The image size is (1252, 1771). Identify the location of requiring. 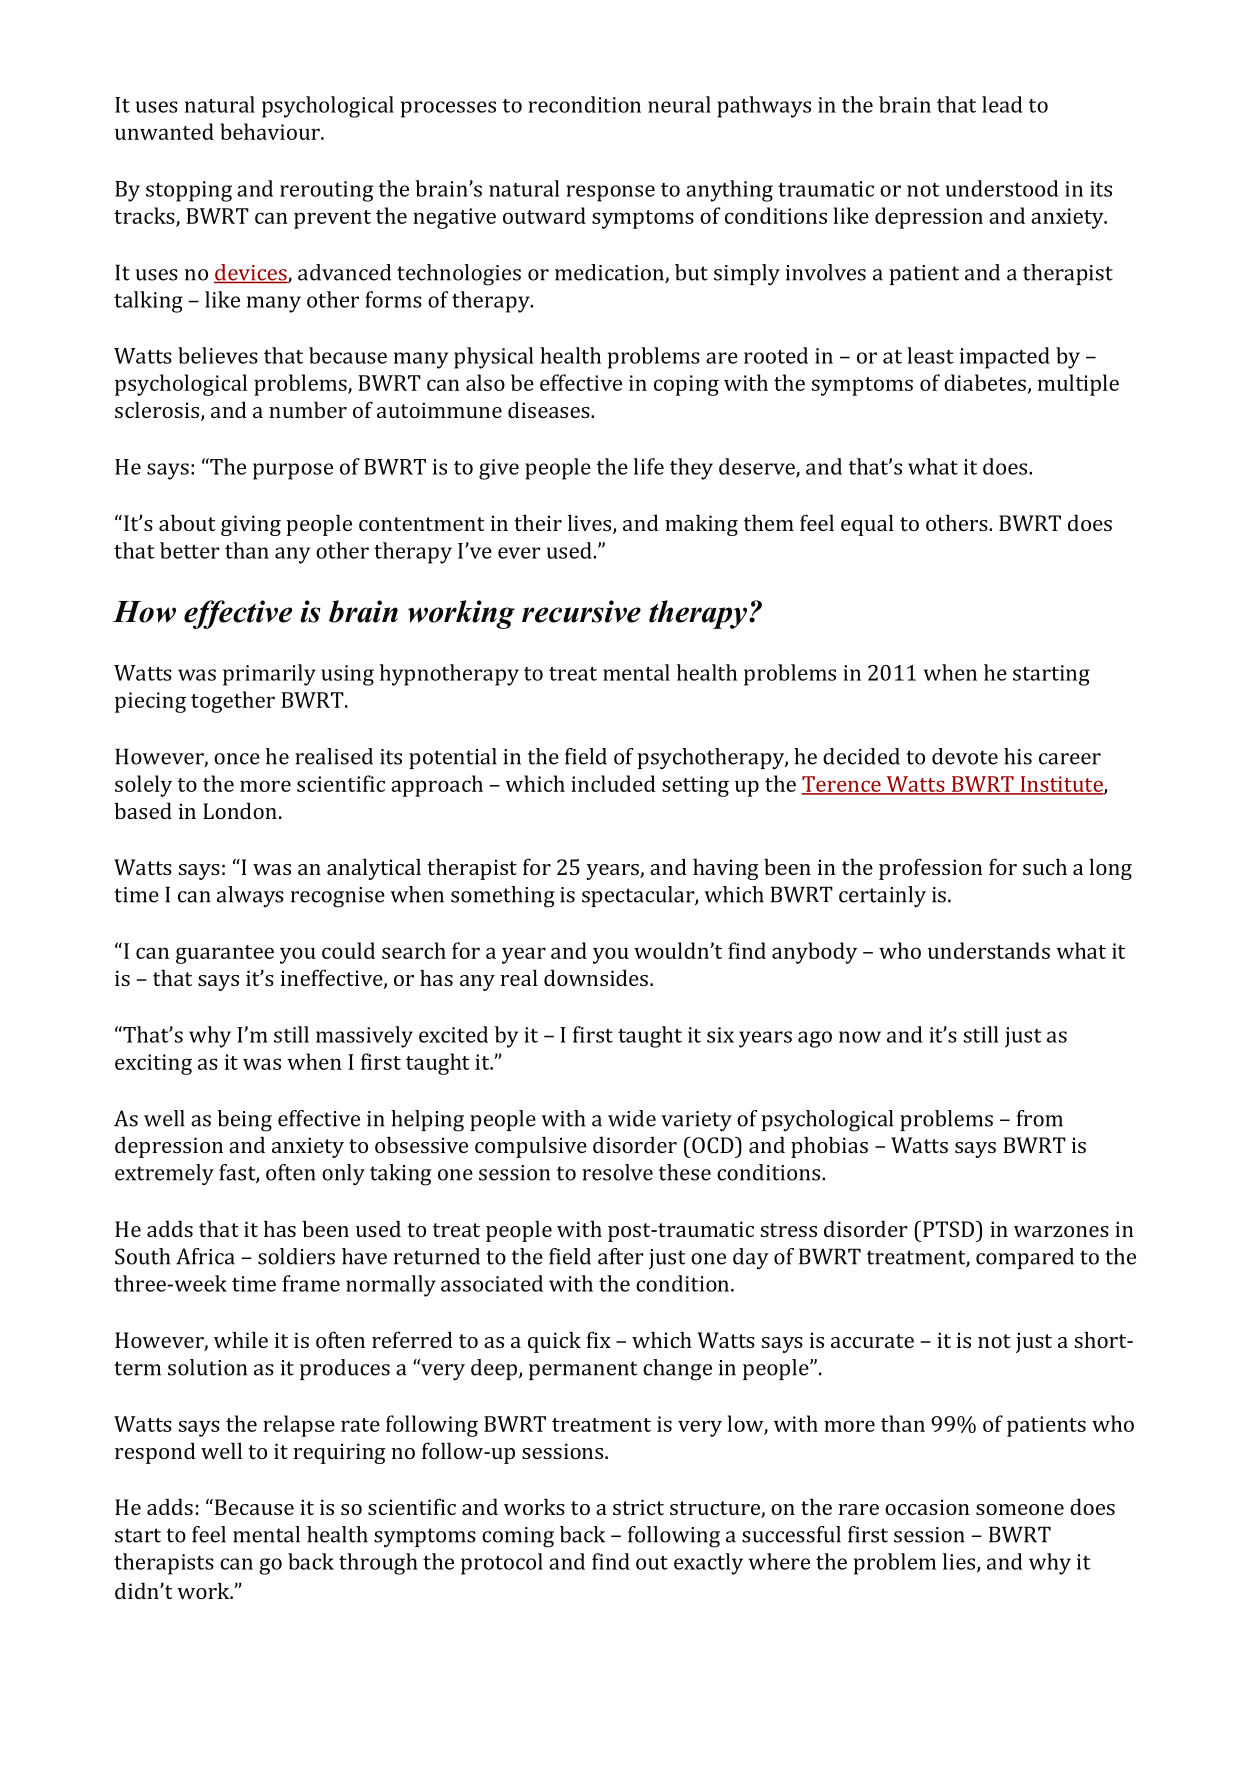
(339, 1453).
